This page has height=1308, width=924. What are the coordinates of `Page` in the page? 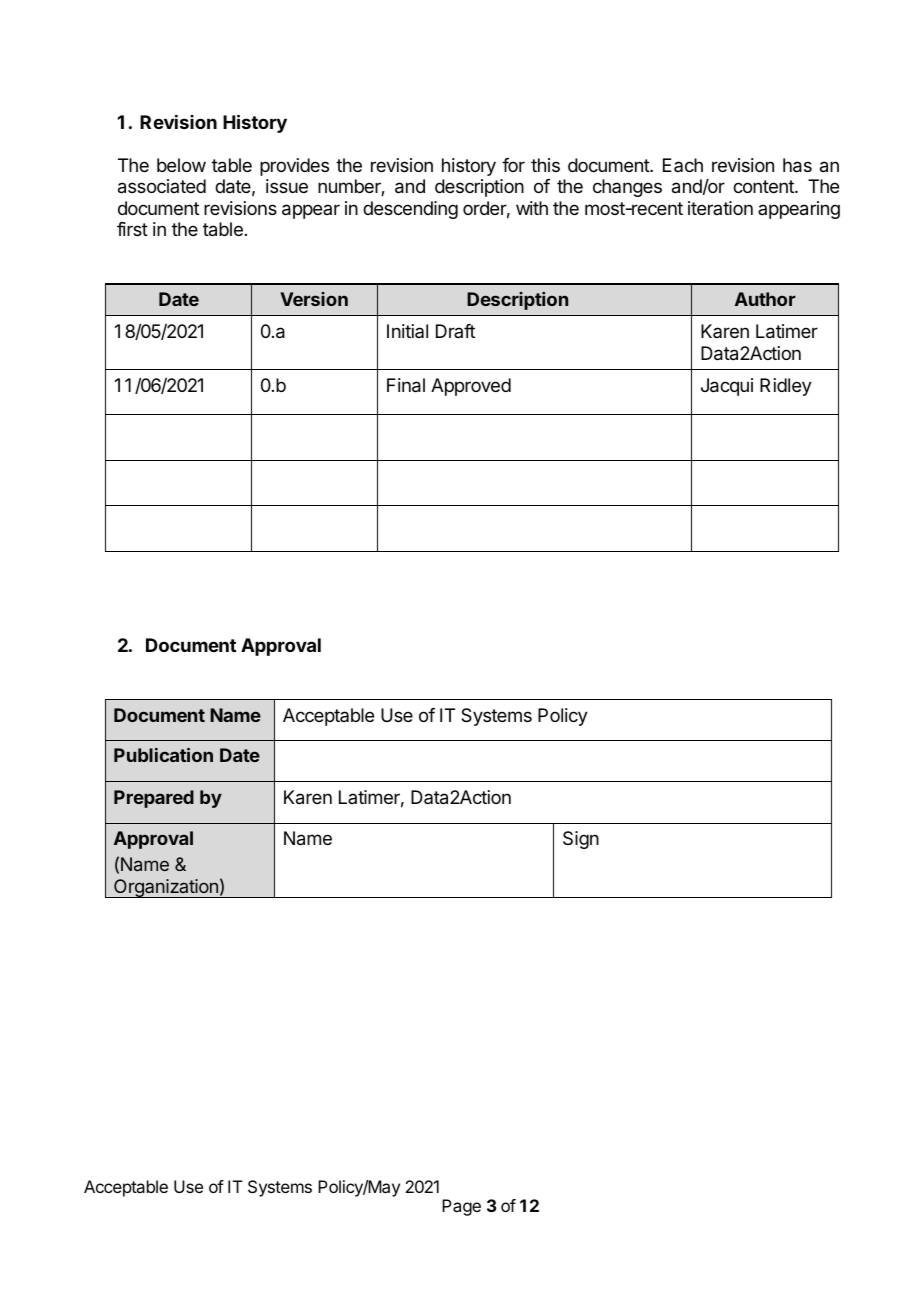 It's located at (461, 1207).
